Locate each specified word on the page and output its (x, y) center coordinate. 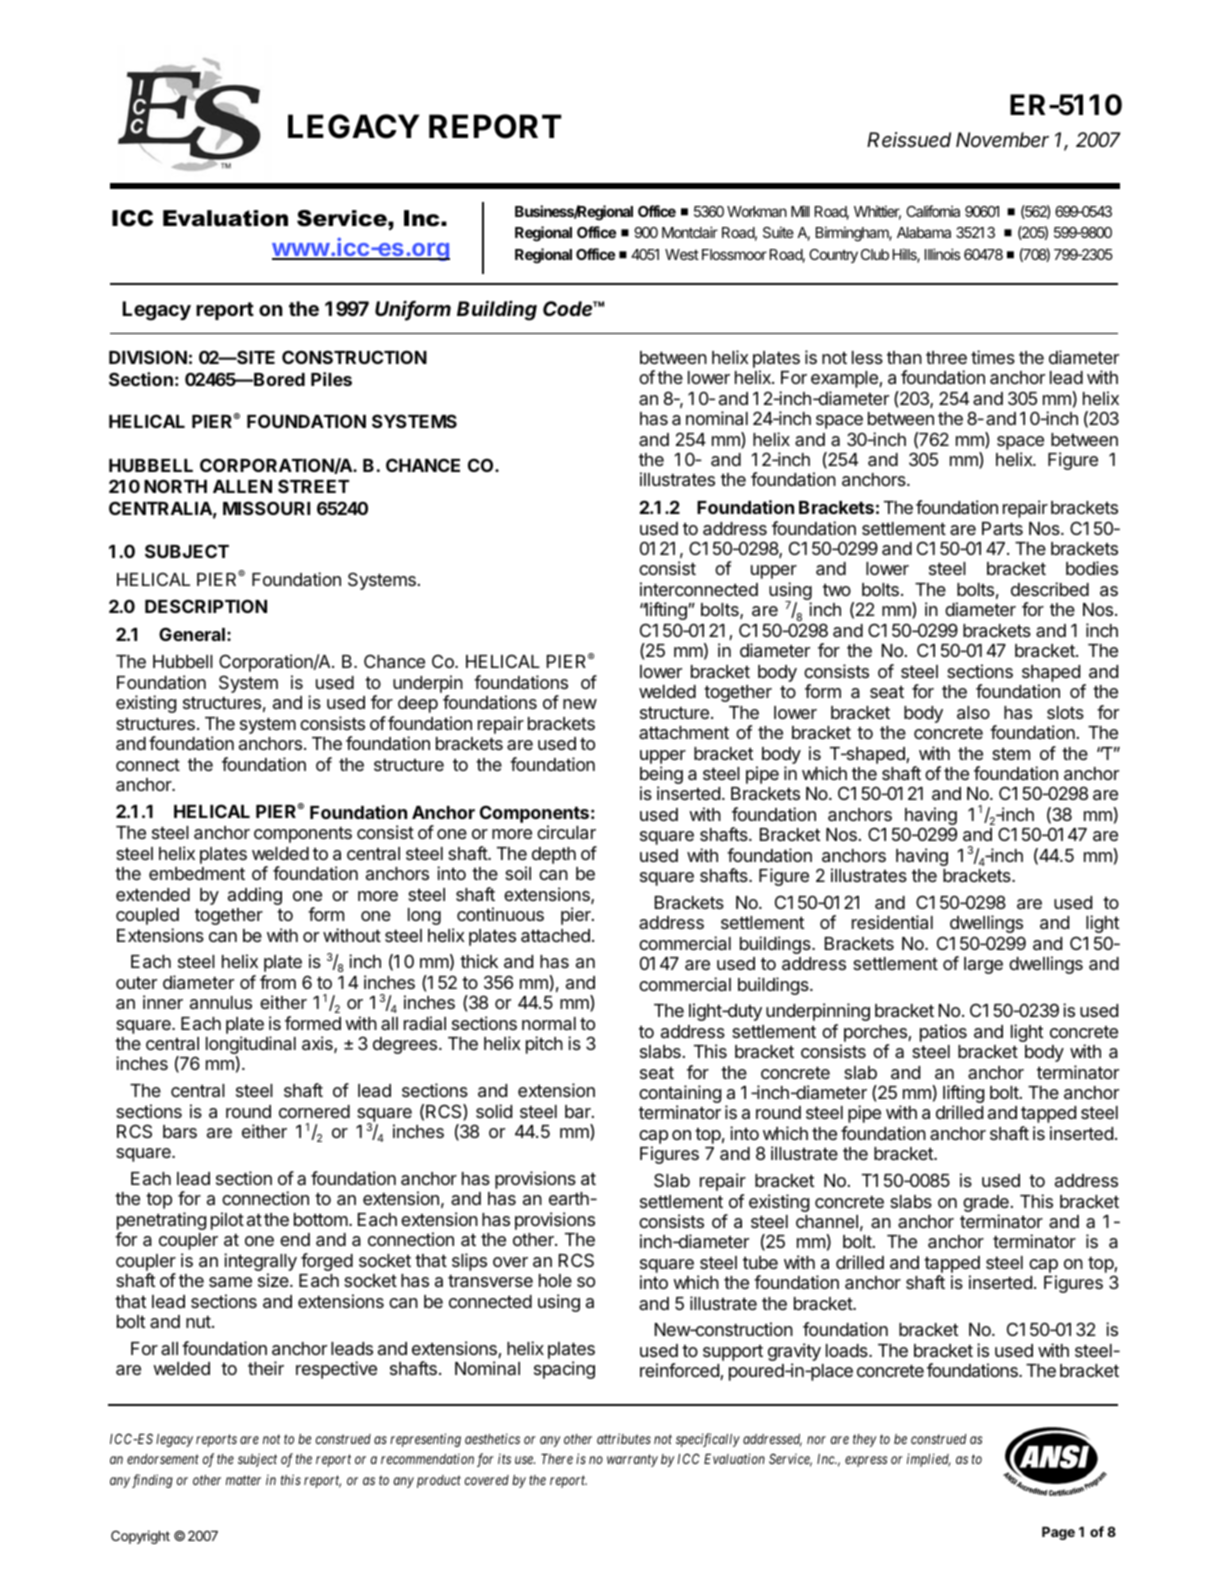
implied (929, 1460)
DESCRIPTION (206, 606)
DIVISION (148, 357)
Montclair (690, 232)
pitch (544, 1045)
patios (943, 1033)
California (933, 211)
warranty (632, 1461)
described (1050, 589)
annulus (221, 1002)
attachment (684, 732)
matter (243, 1480)
